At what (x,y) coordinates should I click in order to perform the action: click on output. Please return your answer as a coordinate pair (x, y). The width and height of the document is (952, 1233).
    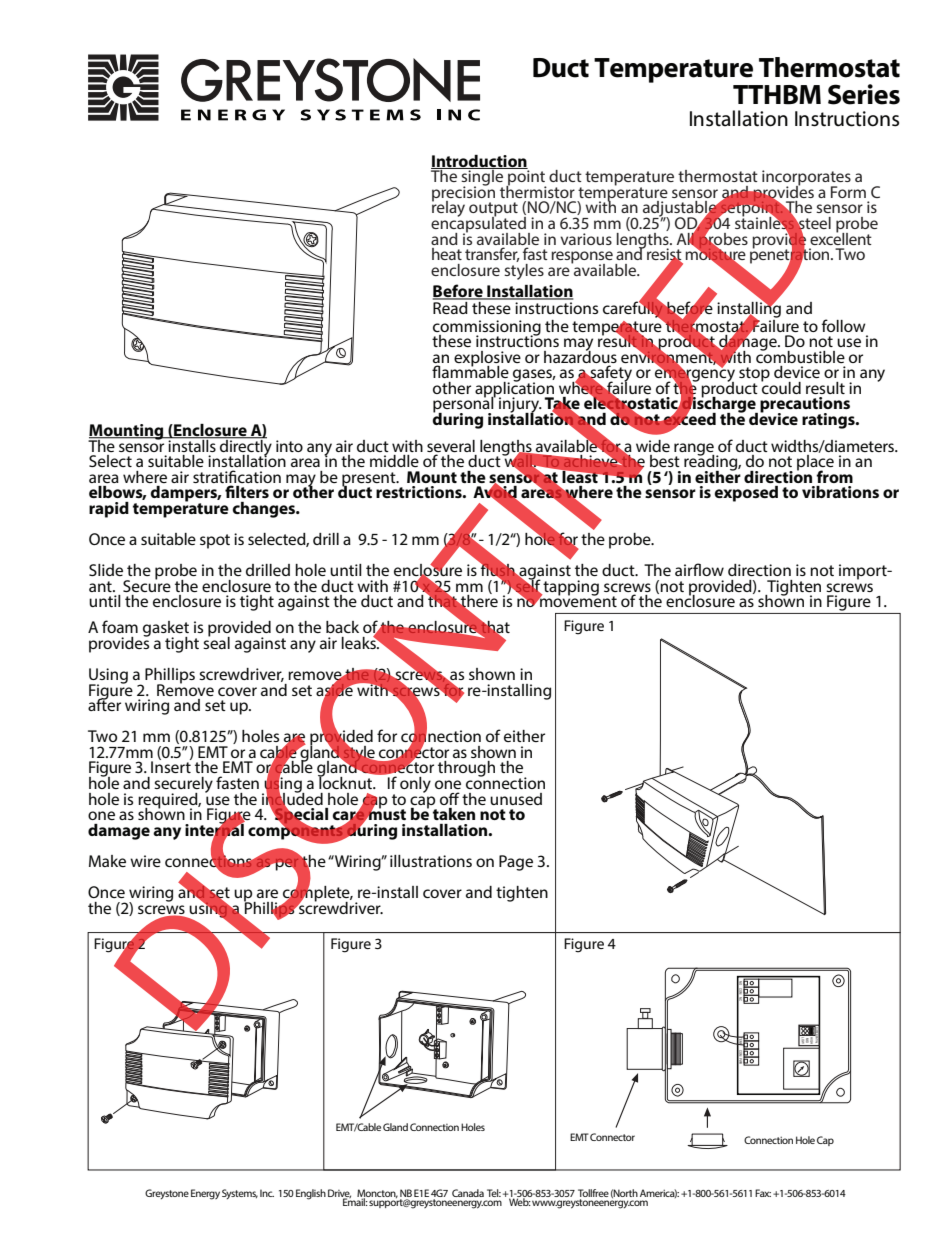
    Looking at the image, I should click on (493, 210).
